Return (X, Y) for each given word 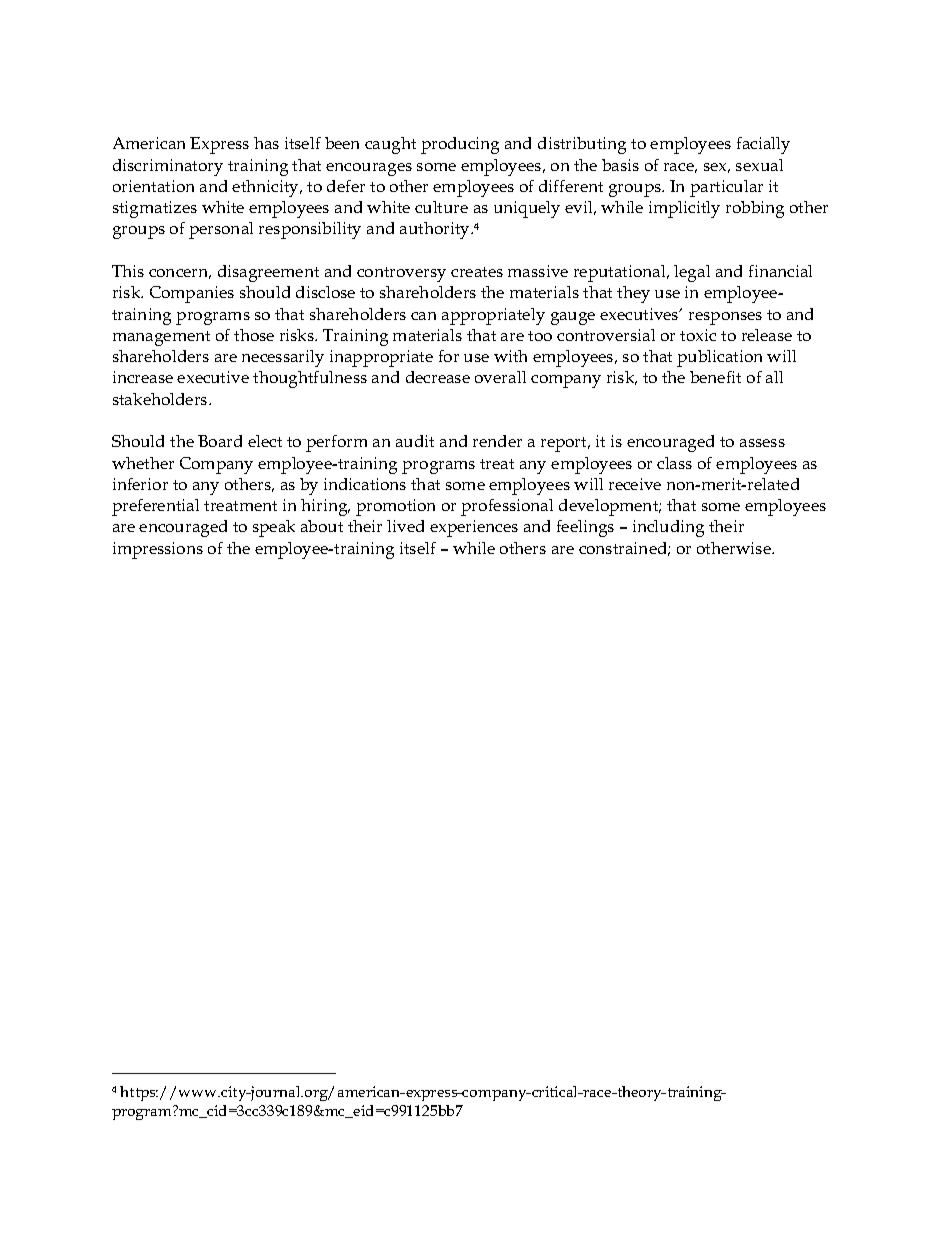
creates (477, 272)
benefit (715, 377)
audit (415, 441)
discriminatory (168, 167)
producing (460, 145)
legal (692, 273)
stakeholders (161, 399)
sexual (759, 165)
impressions (158, 550)
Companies (192, 294)
